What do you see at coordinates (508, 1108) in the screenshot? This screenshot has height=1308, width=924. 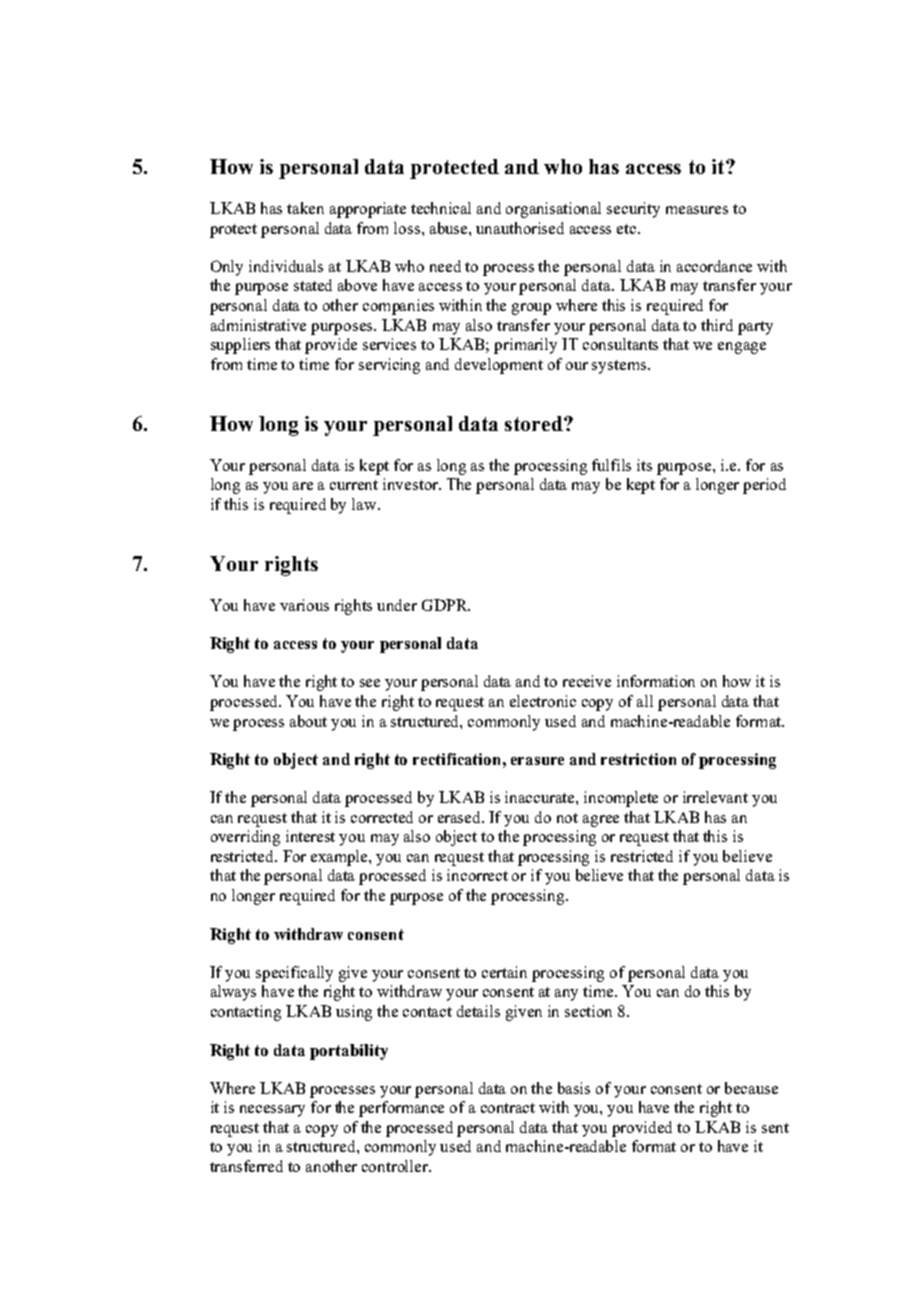 I see `contract` at bounding box center [508, 1108].
